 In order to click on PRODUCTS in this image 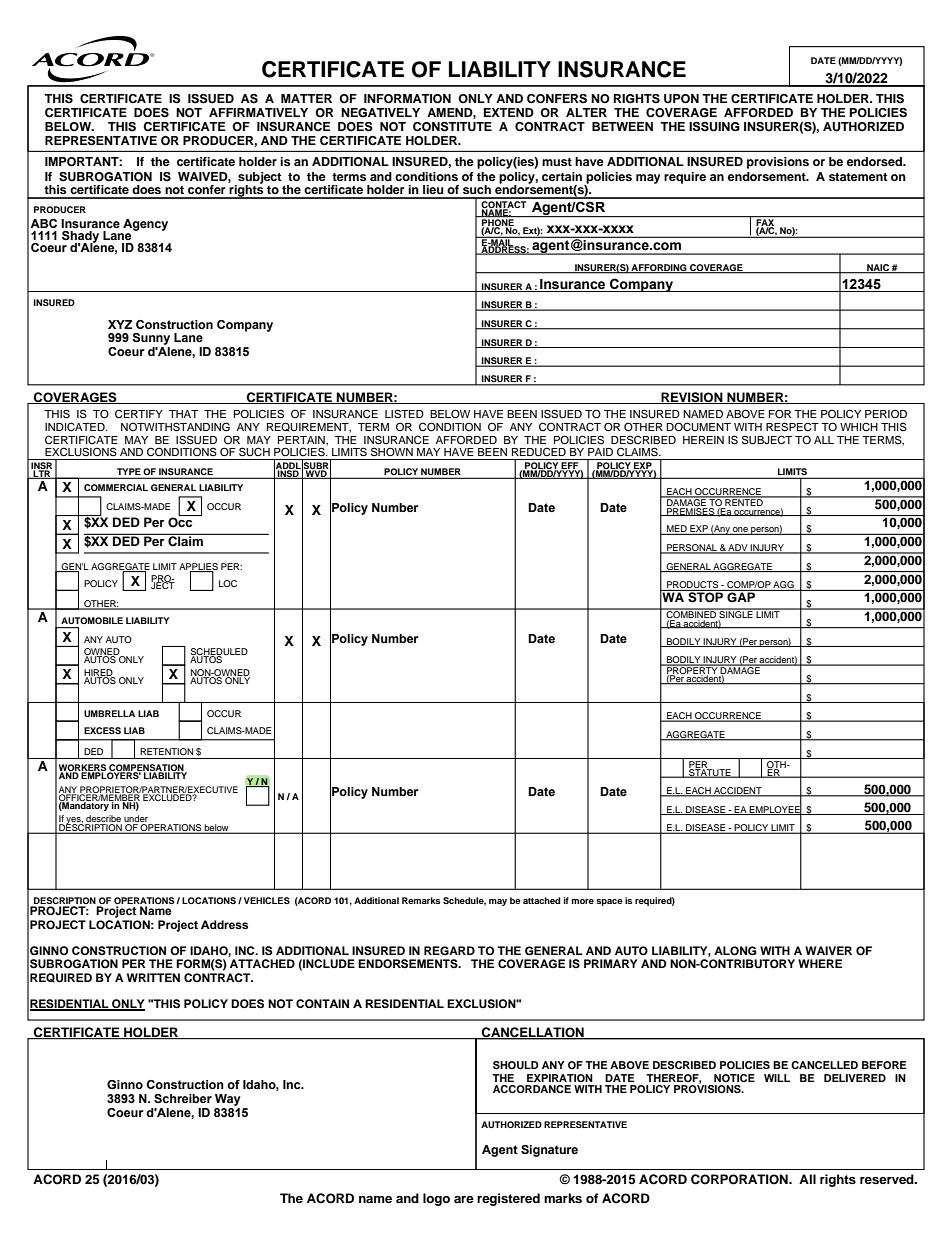, I will do `click(693, 586)`.
